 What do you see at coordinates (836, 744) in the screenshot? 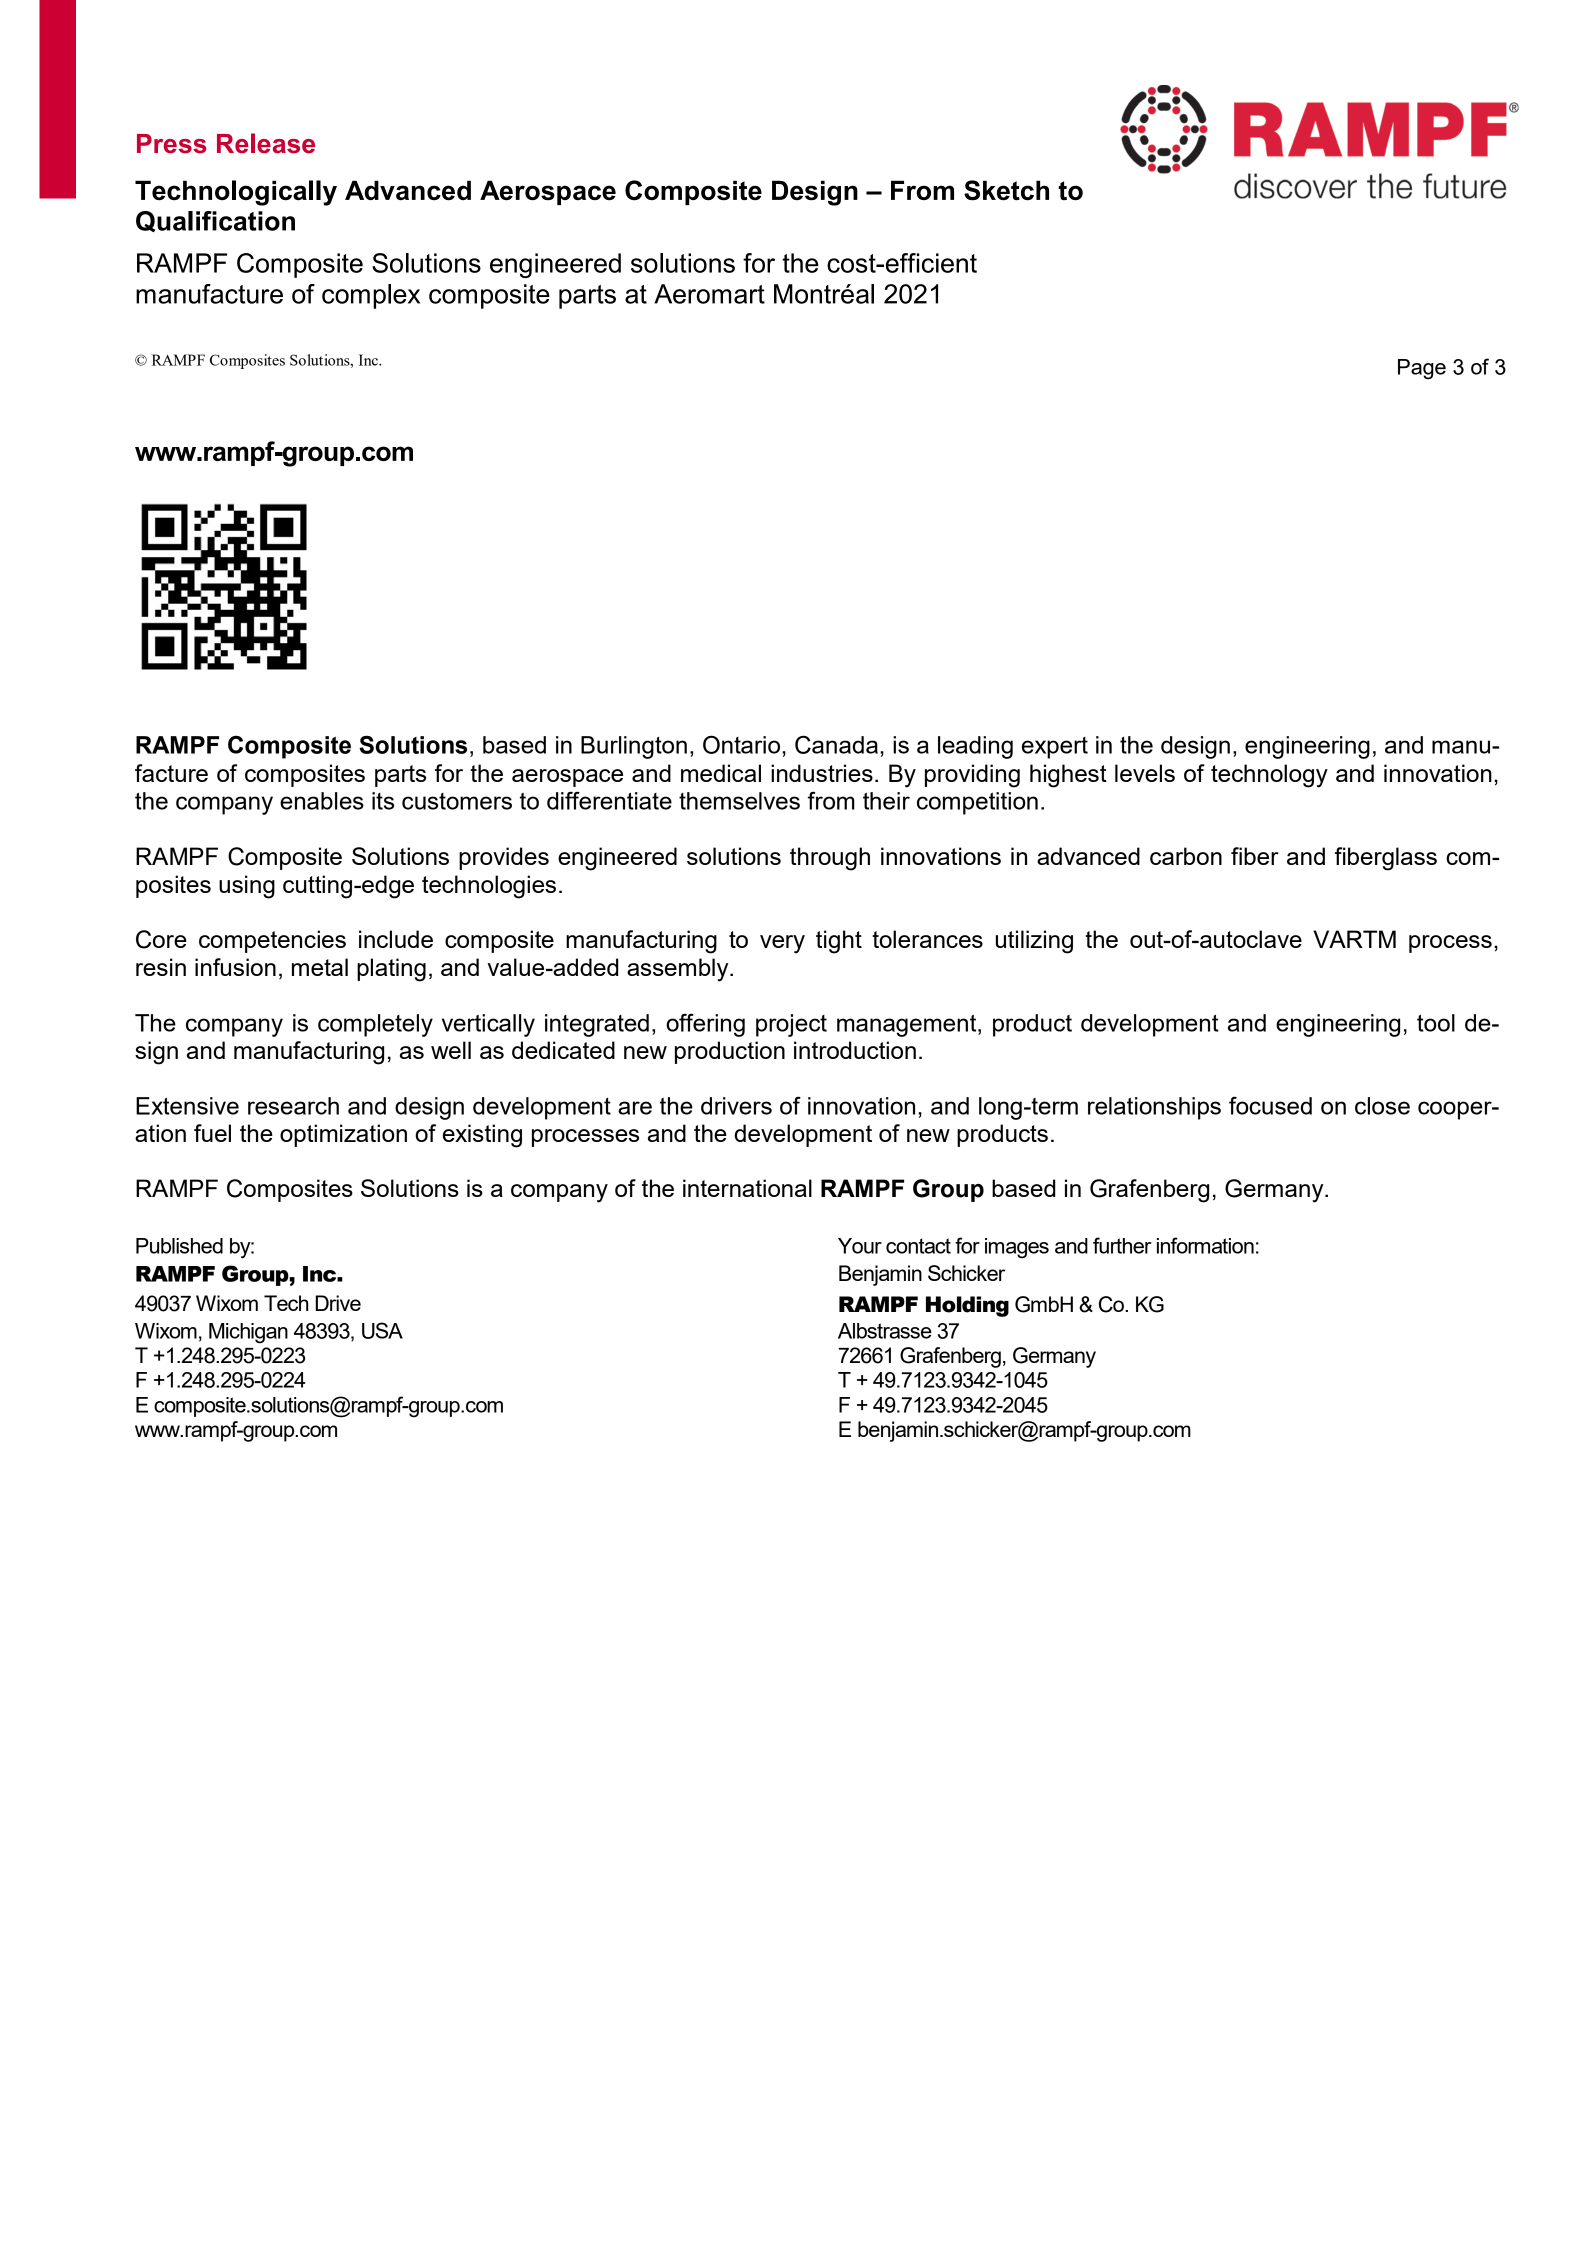
I see `Canada` at bounding box center [836, 744].
